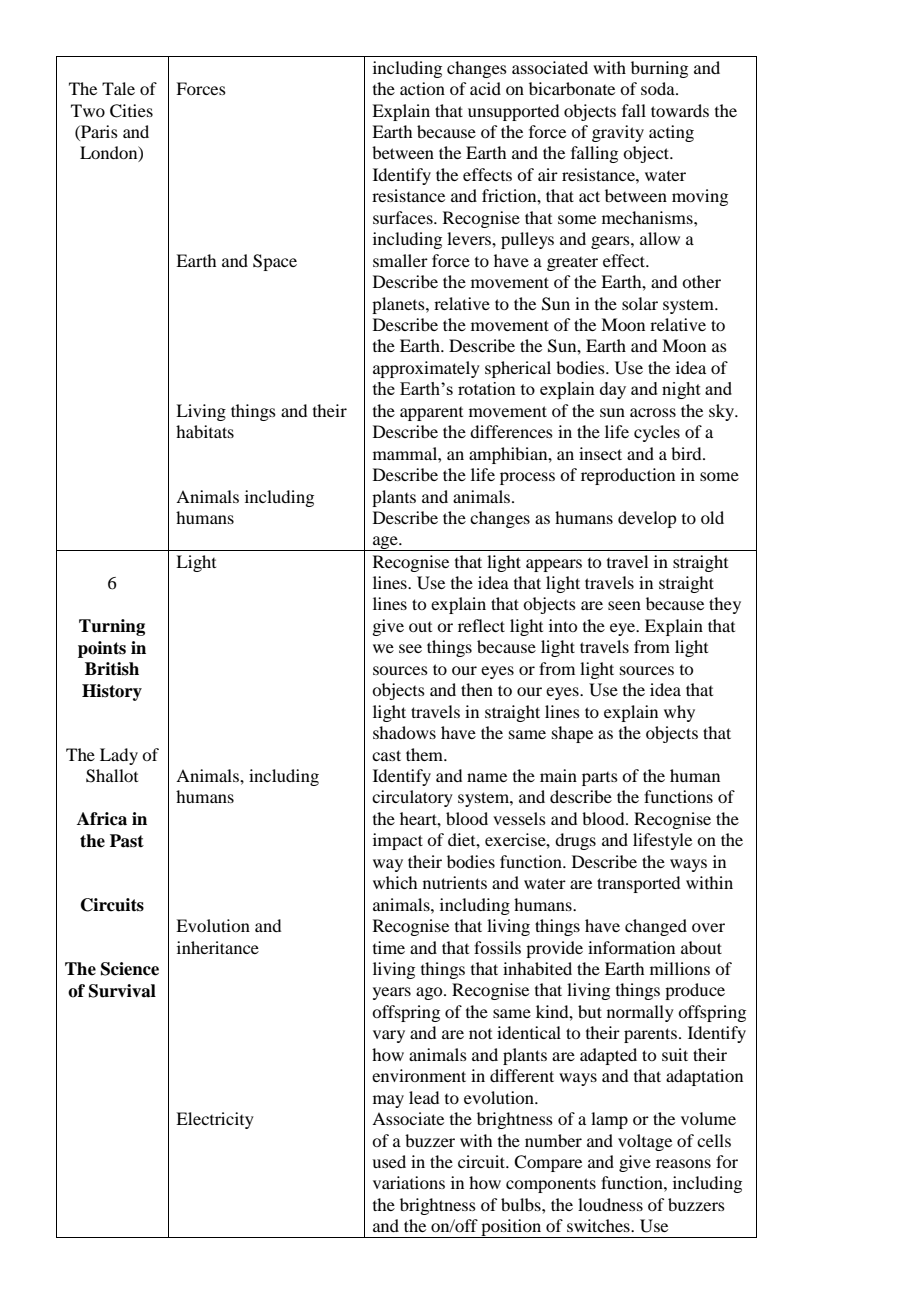  Describe the element at coordinates (659, 88) in the image. I see `soda` at that location.
